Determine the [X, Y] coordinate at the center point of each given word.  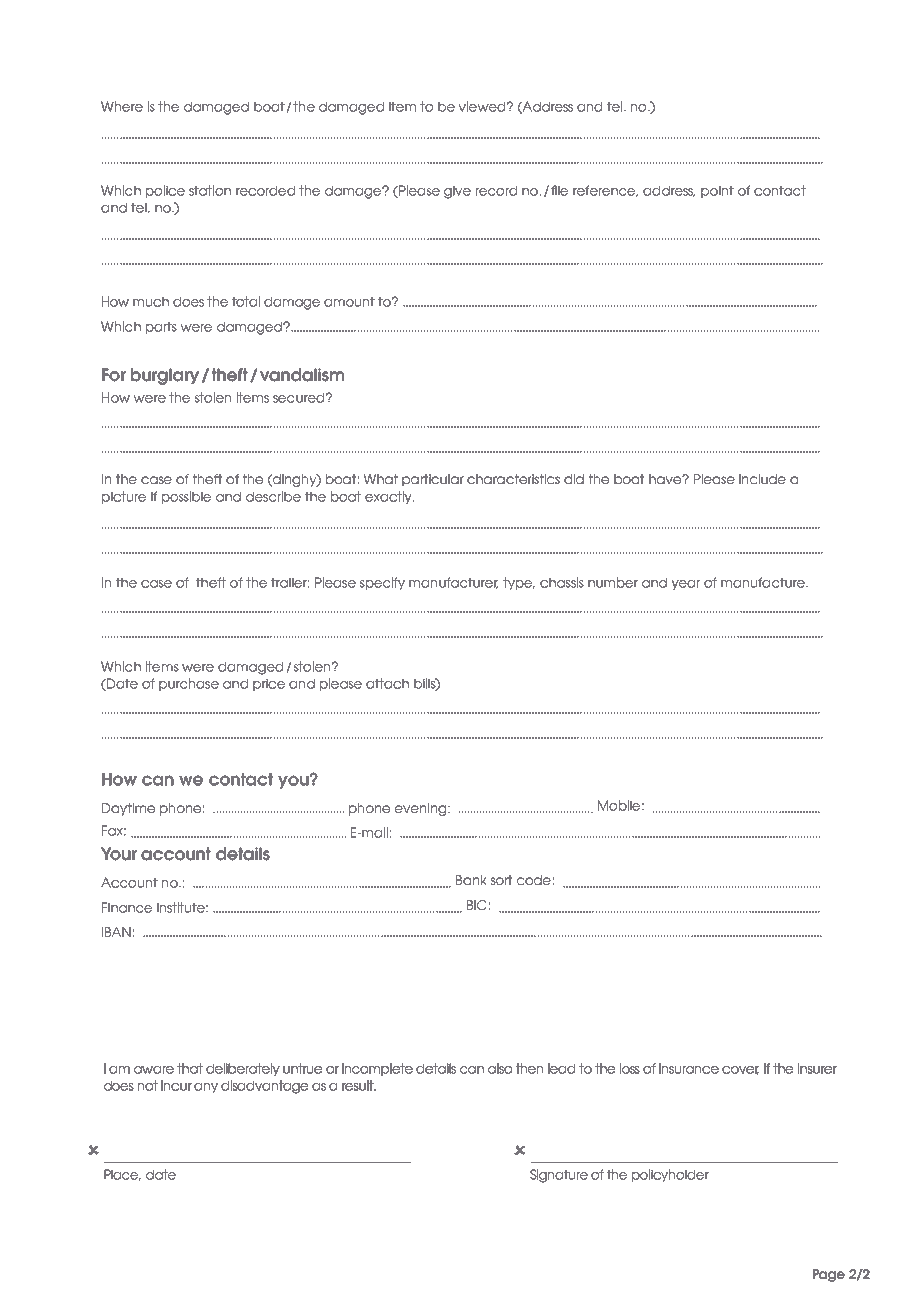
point [717, 191]
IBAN [116, 932]
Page [829, 1275]
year [685, 585]
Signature [559, 1176]
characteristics [513, 479]
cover [740, 1070]
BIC [477, 905]
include [762, 479]
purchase [189, 684]
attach [387, 683]
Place [122, 1175]
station [210, 190]
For [114, 375]
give [457, 192]
